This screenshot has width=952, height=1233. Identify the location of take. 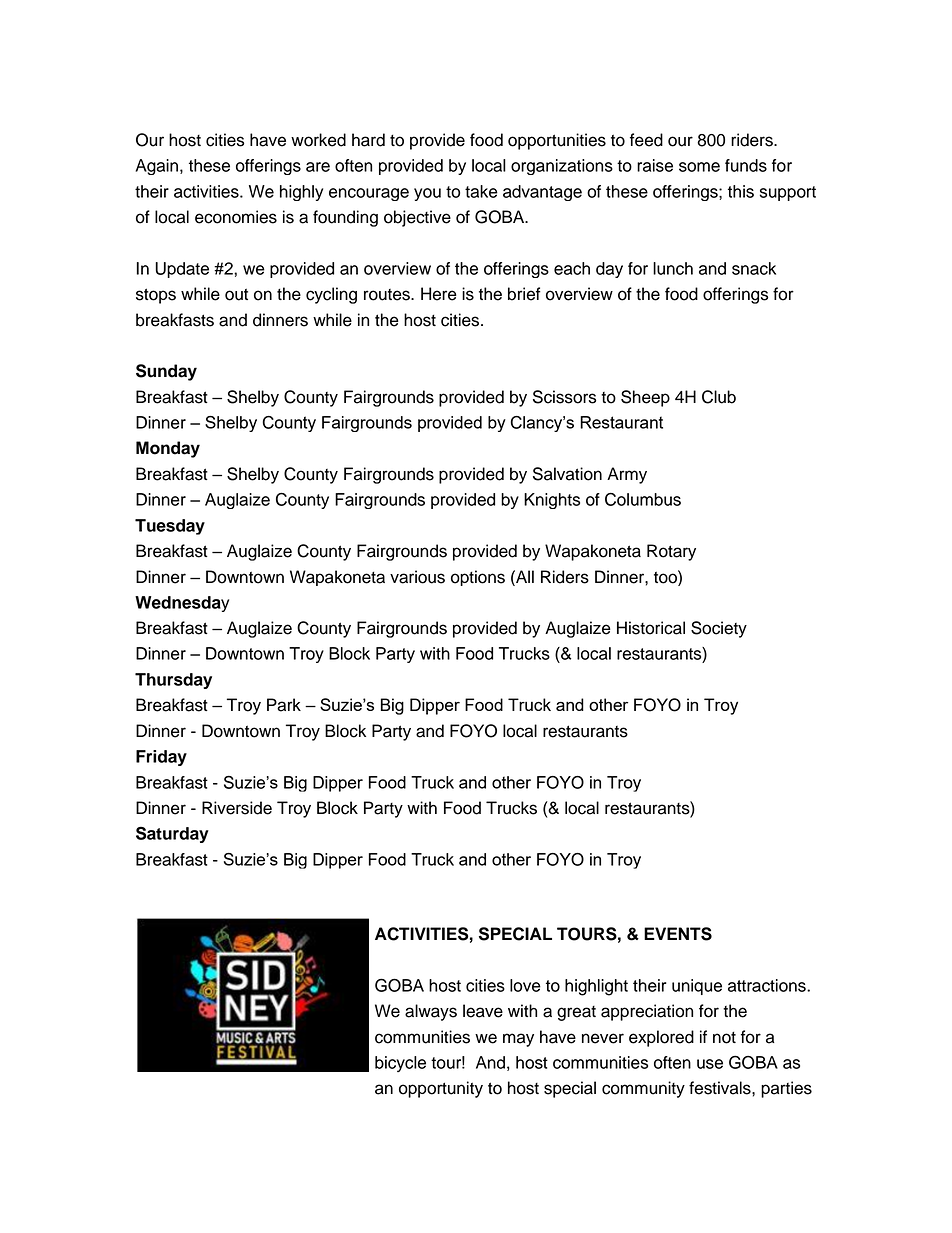
(481, 191).
